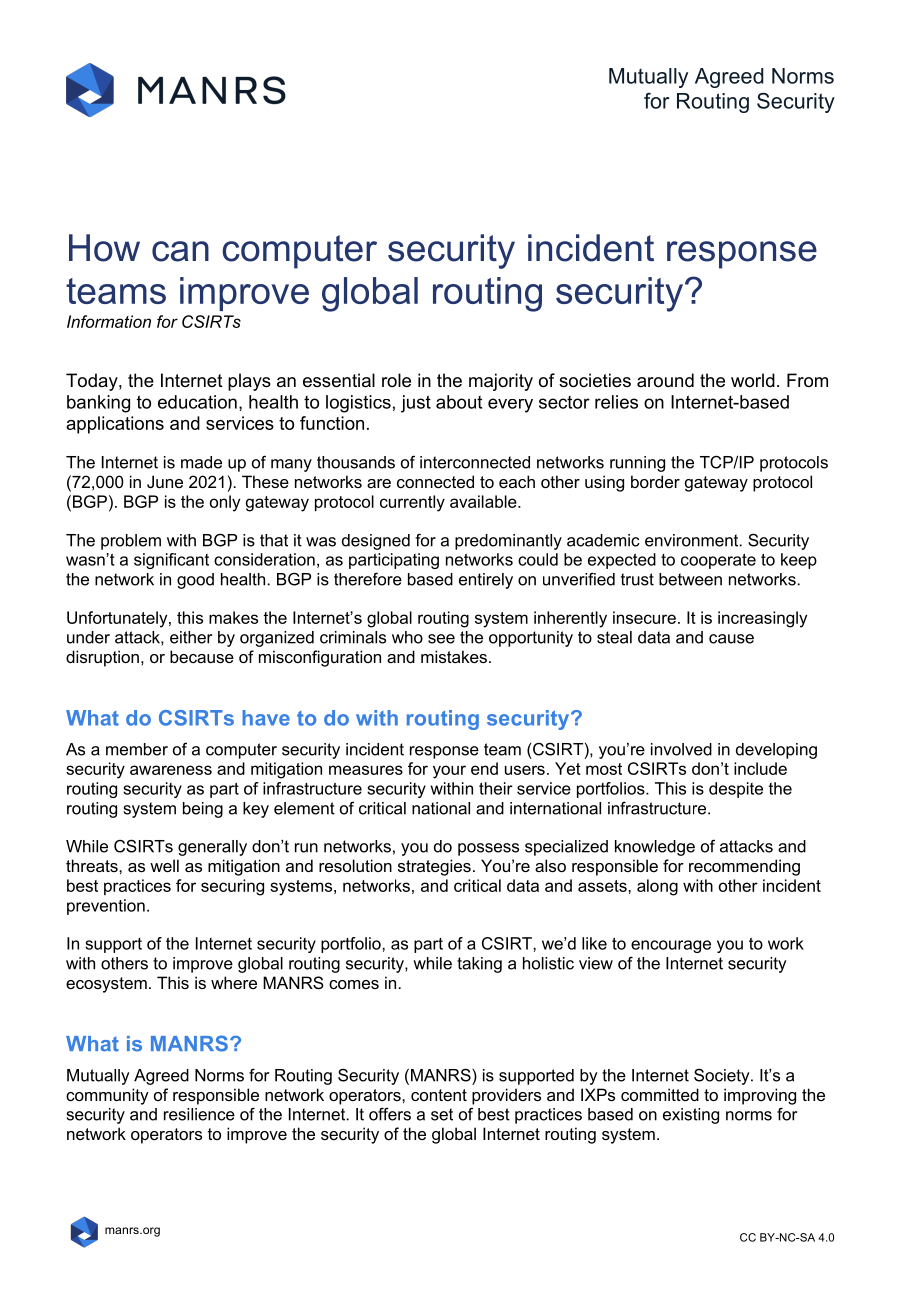 This screenshot has height=1308, width=924. I want to click on content, so click(439, 1095).
